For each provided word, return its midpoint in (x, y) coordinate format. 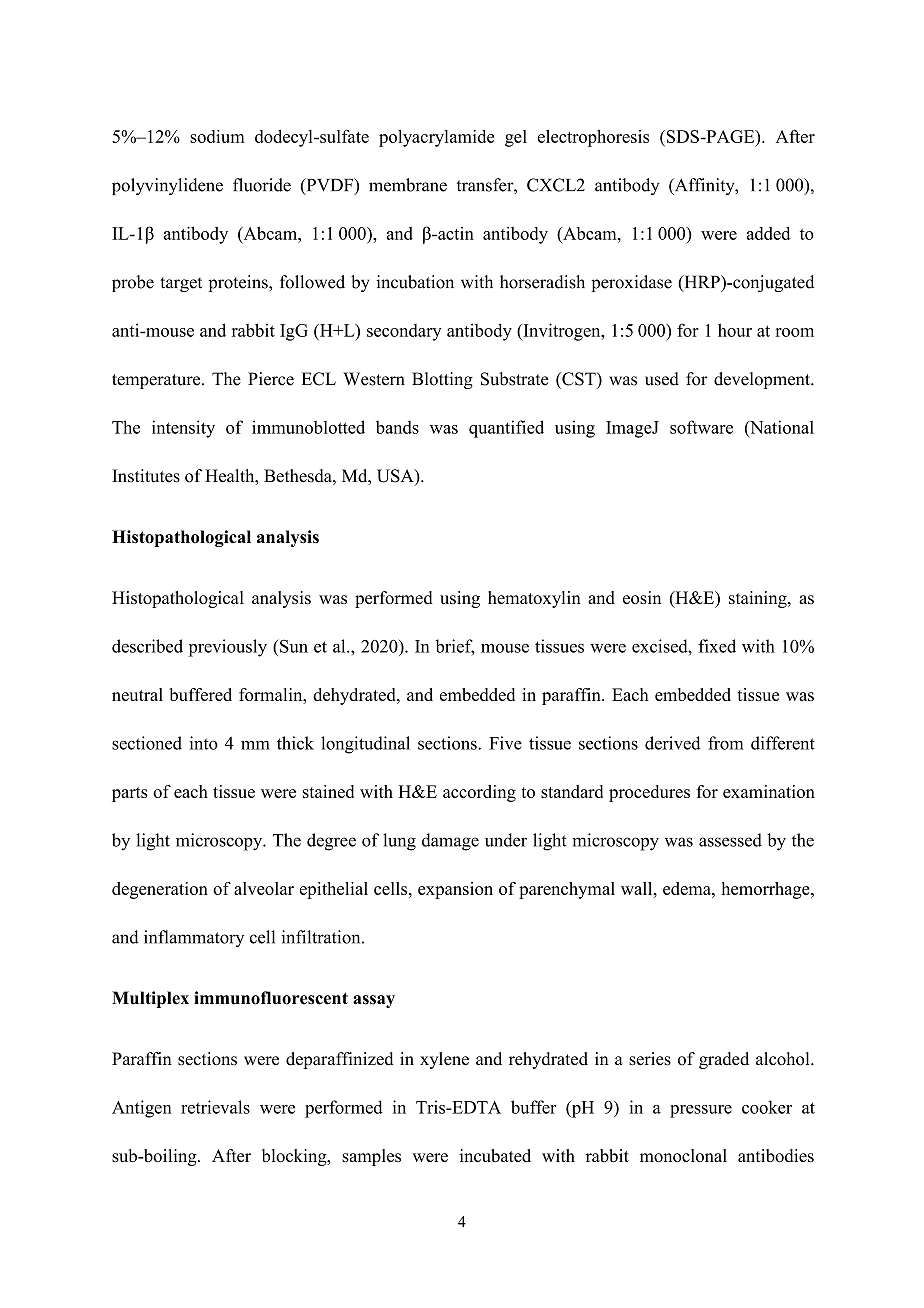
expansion (455, 890)
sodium (217, 136)
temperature (157, 381)
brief (454, 647)
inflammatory (194, 938)
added (768, 233)
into (204, 743)
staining (759, 599)
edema (688, 888)
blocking (295, 1157)
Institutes (146, 476)
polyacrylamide (436, 138)
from (726, 743)
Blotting (442, 380)
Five (505, 743)
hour (735, 330)
